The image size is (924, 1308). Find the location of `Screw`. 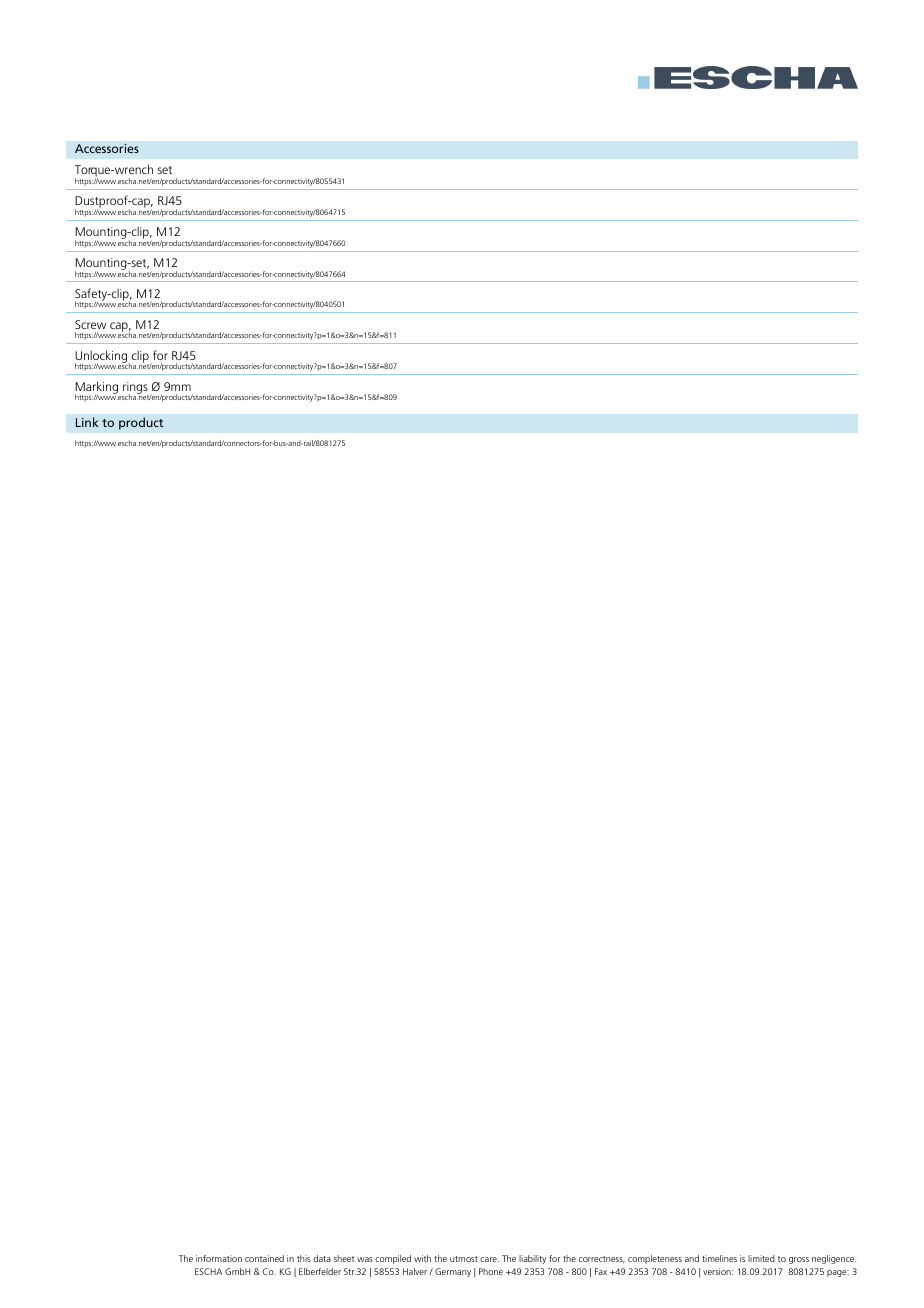

Screw is located at coordinates (90, 324).
